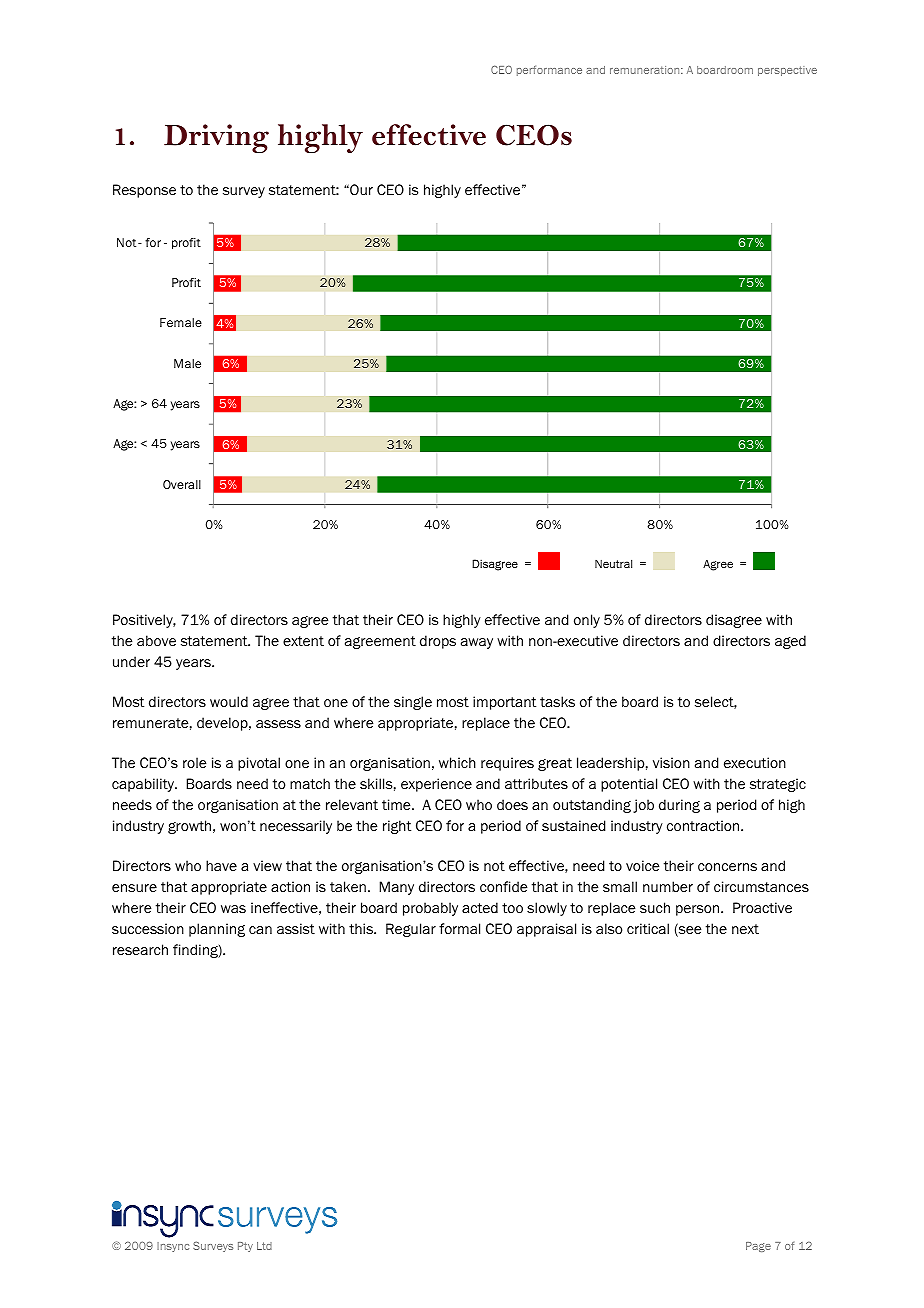 This screenshot has height=1308, width=924. I want to click on would, so click(229, 701).
